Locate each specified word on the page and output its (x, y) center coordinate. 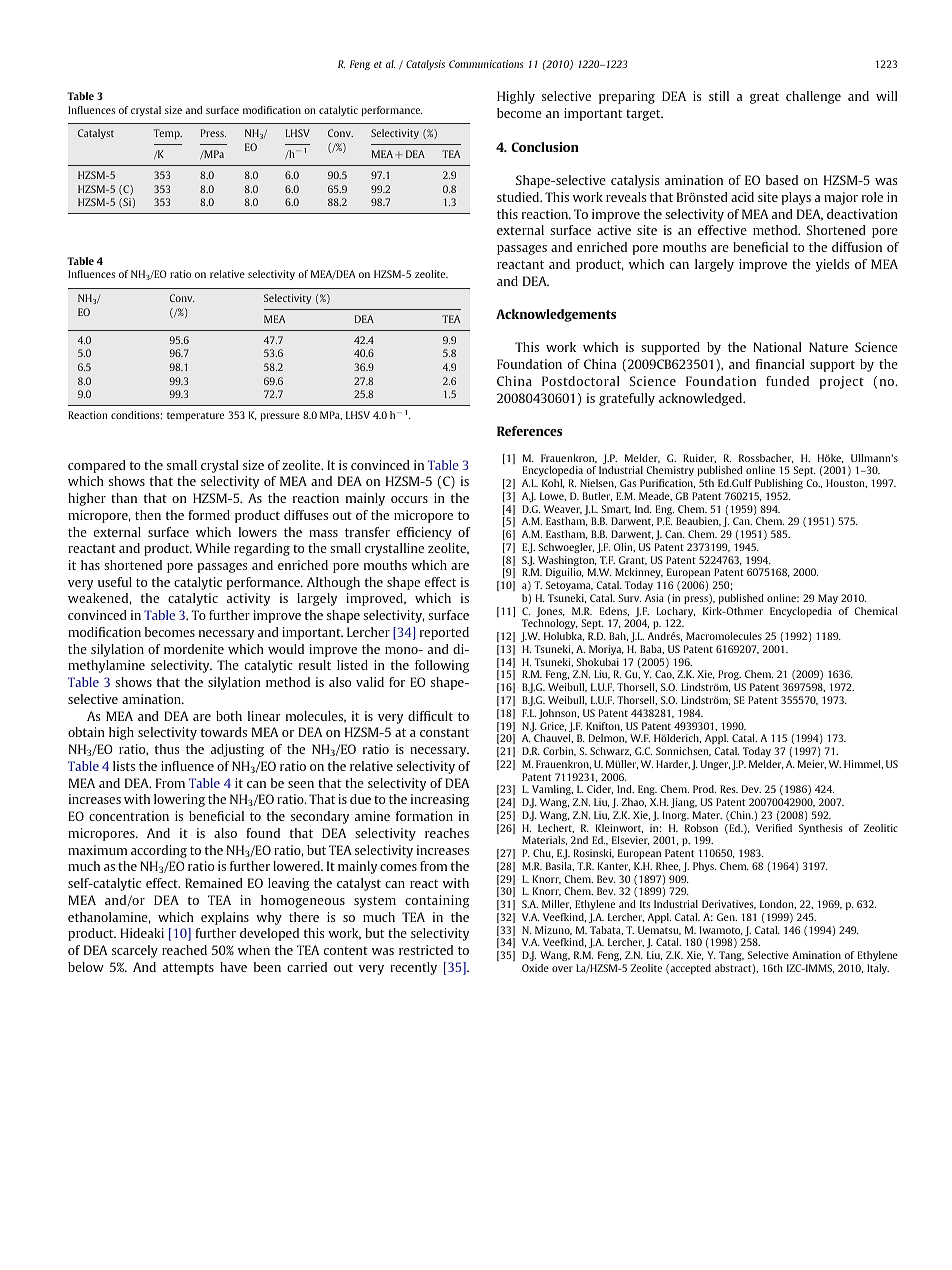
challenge (813, 97)
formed (209, 515)
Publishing (779, 484)
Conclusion (545, 147)
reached (184, 950)
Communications (486, 64)
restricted (426, 950)
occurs (409, 499)
